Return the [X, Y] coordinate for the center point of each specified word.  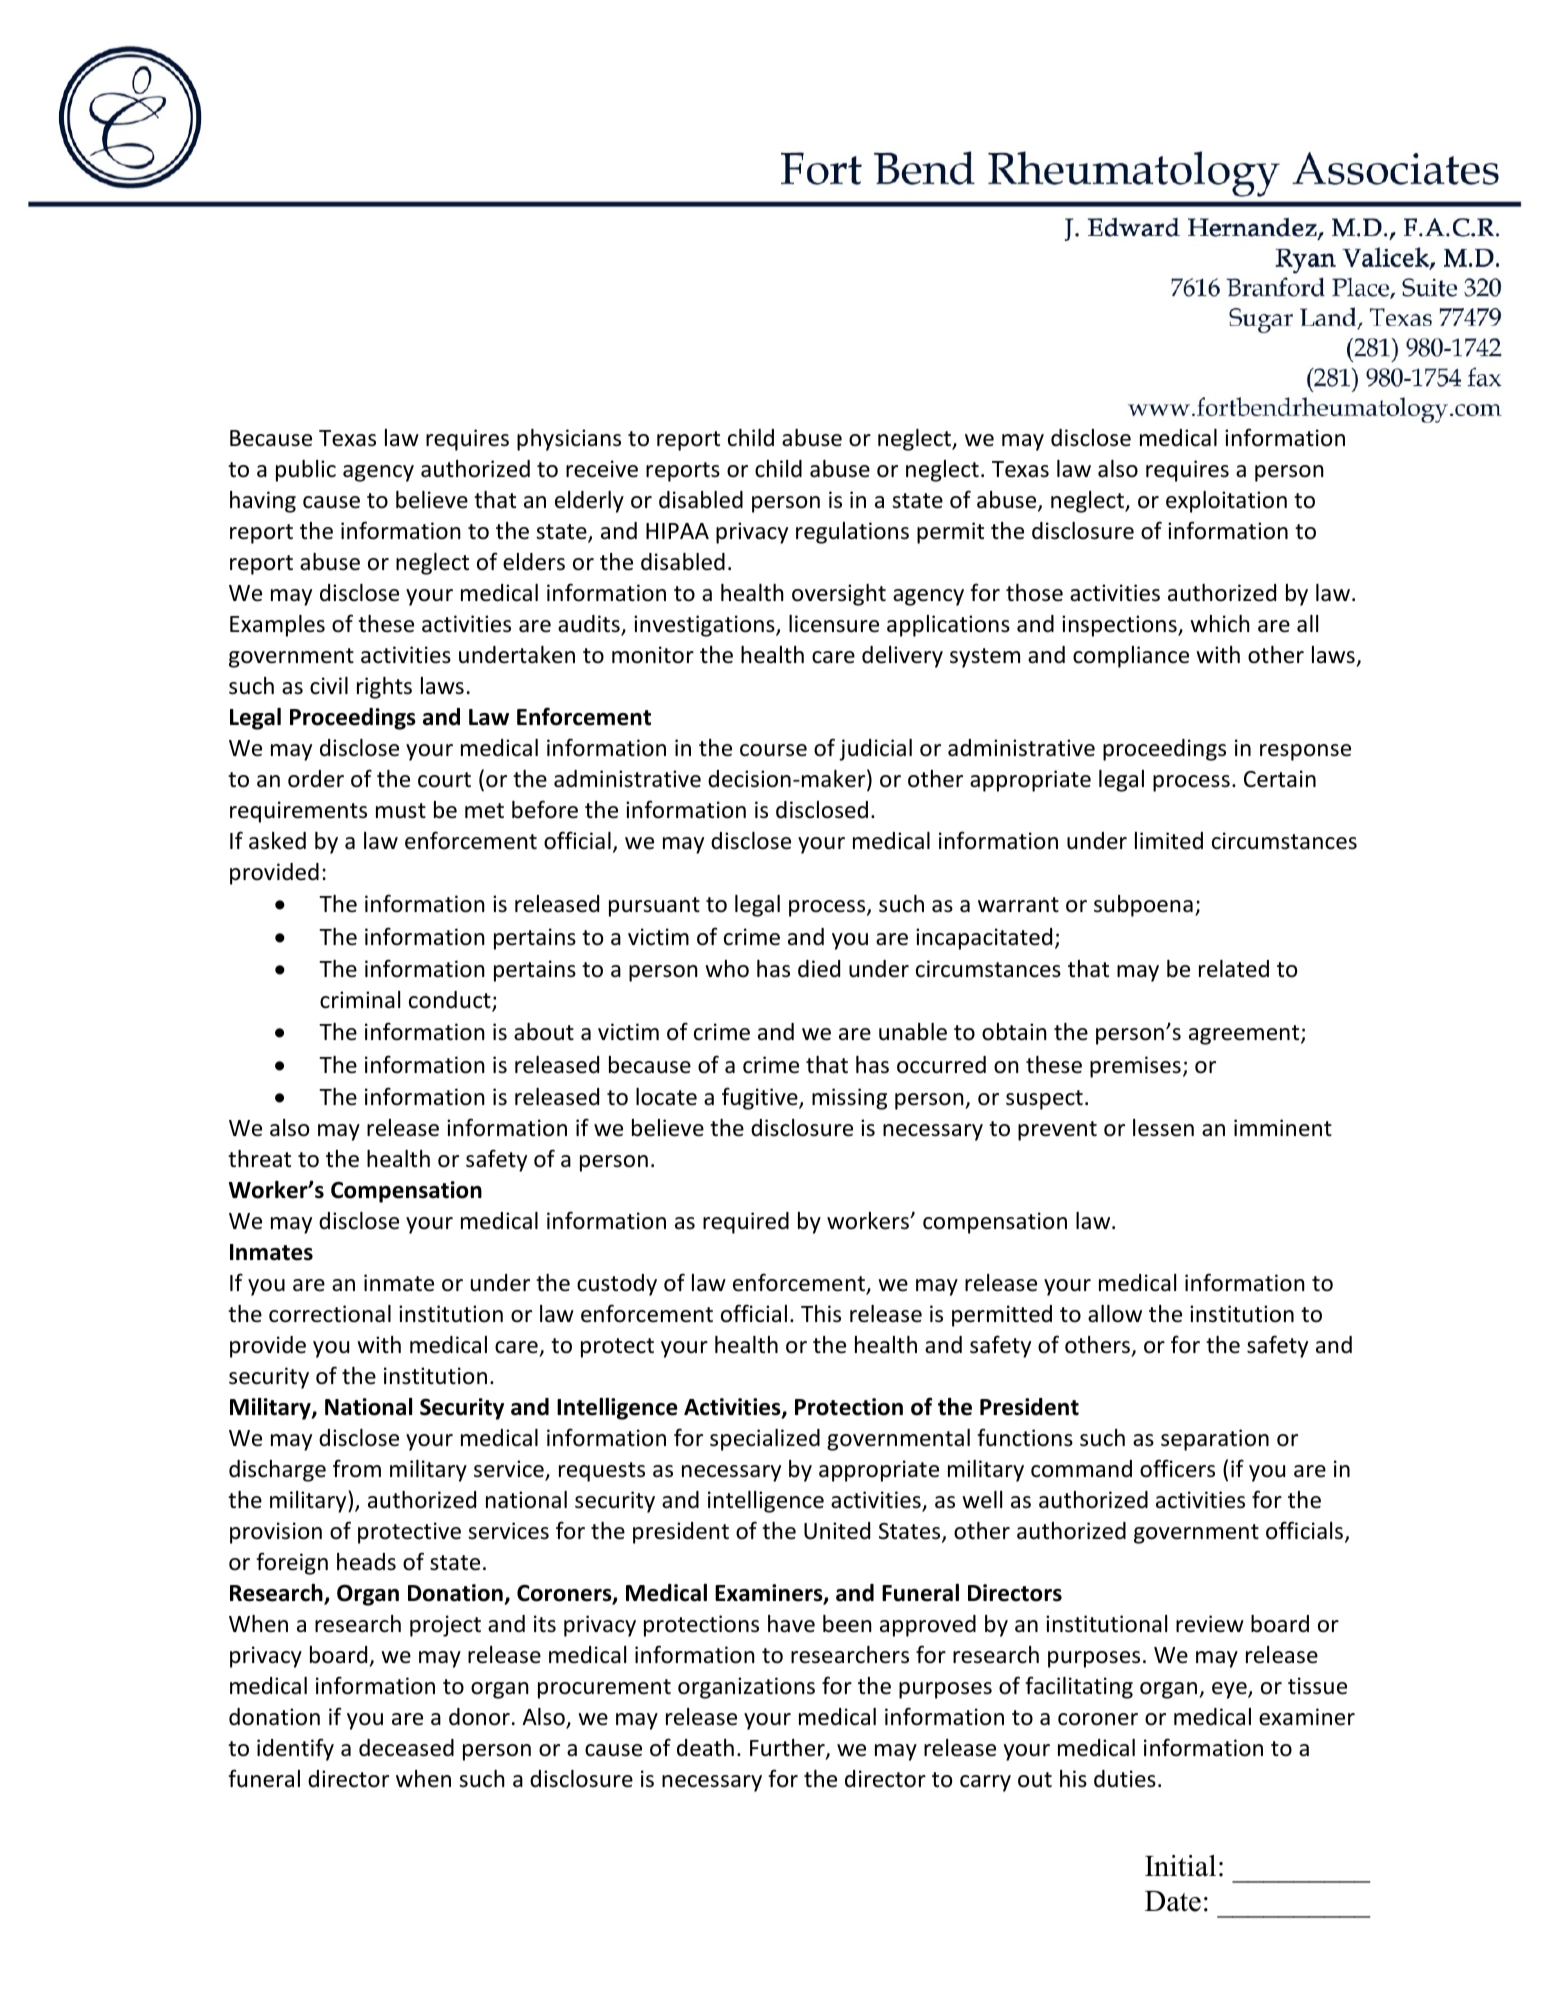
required [746, 1223]
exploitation [1226, 502]
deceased [406, 1748]
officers [1177, 1468]
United [837, 1531]
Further [788, 1749]
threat [259, 1159]
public [306, 471]
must [401, 811]
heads [366, 1562]
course [773, 750]
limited [1169, 841]
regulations [852, 533]
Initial [1180, 1866]
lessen [1163, 1128]
